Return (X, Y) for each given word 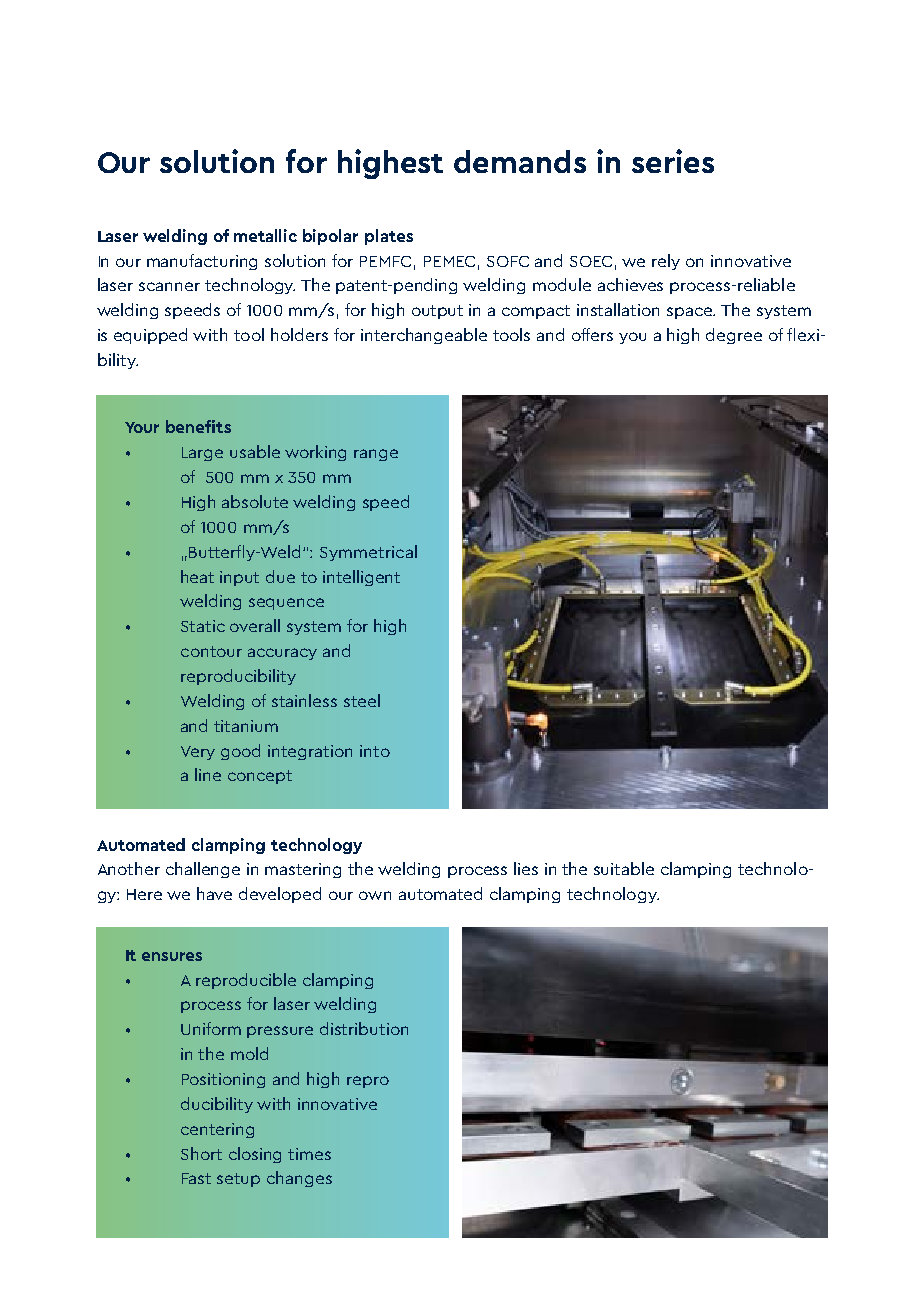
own (375, 895)
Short (201, 1153)
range (376, 455)
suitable (624, 868)
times (309, 1154)
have (214, 893)
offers (592, 334)
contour (211, 651)
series (673, 161)
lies (526, 868)
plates (389, 237)
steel (362, 700)
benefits (198, 426)
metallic (265, 235)
